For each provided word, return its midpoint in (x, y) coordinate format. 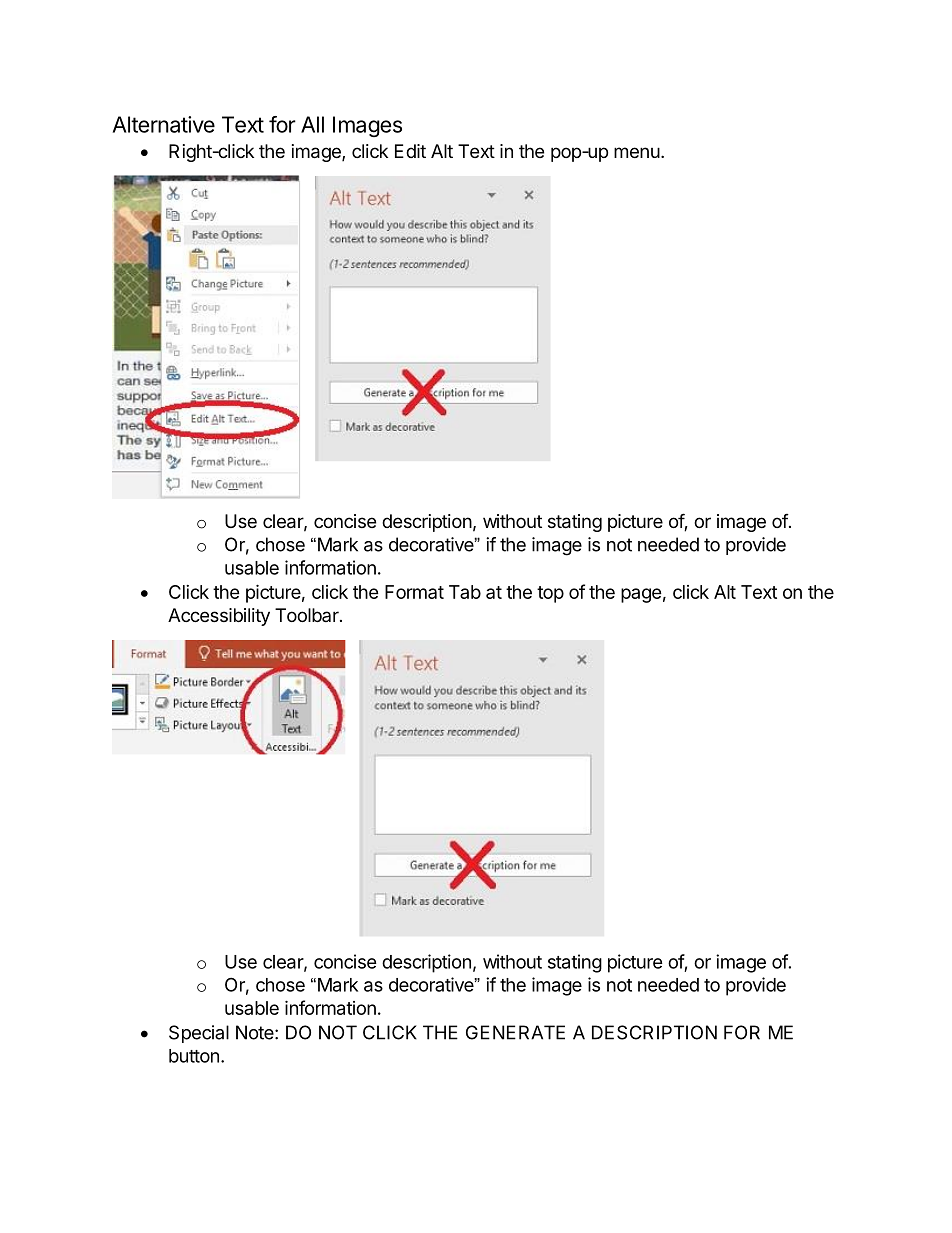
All (312, 124)
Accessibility (219, 617)
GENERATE (515, 1032)
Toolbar (308, 615)
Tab (465, 592)
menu (637, 152)
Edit (410, 151)
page (641, 595)
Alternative (164, 124)
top (550, 594)
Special (199, 1034)
